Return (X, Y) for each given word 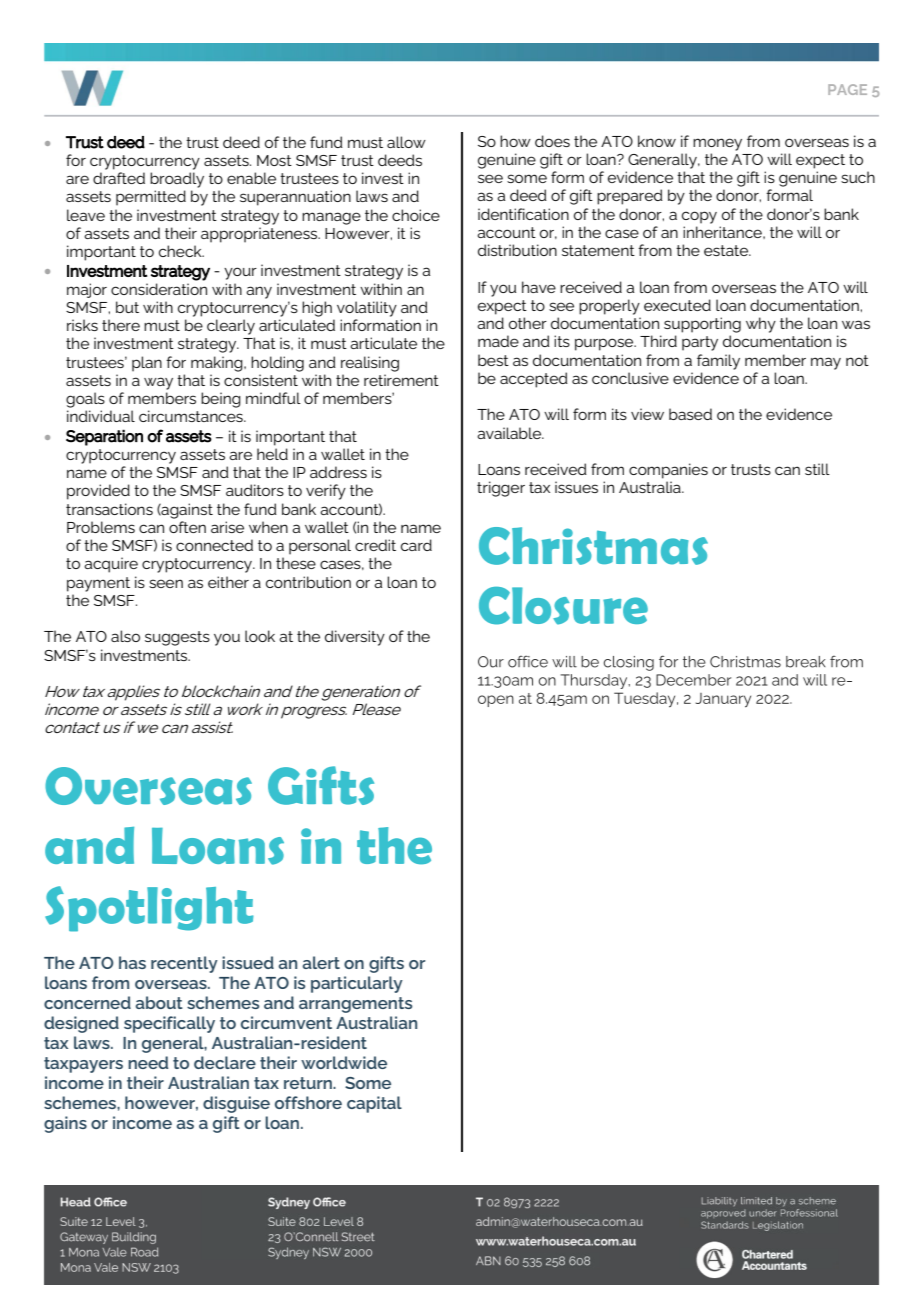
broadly (177, 180)
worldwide (344, 1062)
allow (406, 142)
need (148, 1062)
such (858, 177)
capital (374, 1104)
